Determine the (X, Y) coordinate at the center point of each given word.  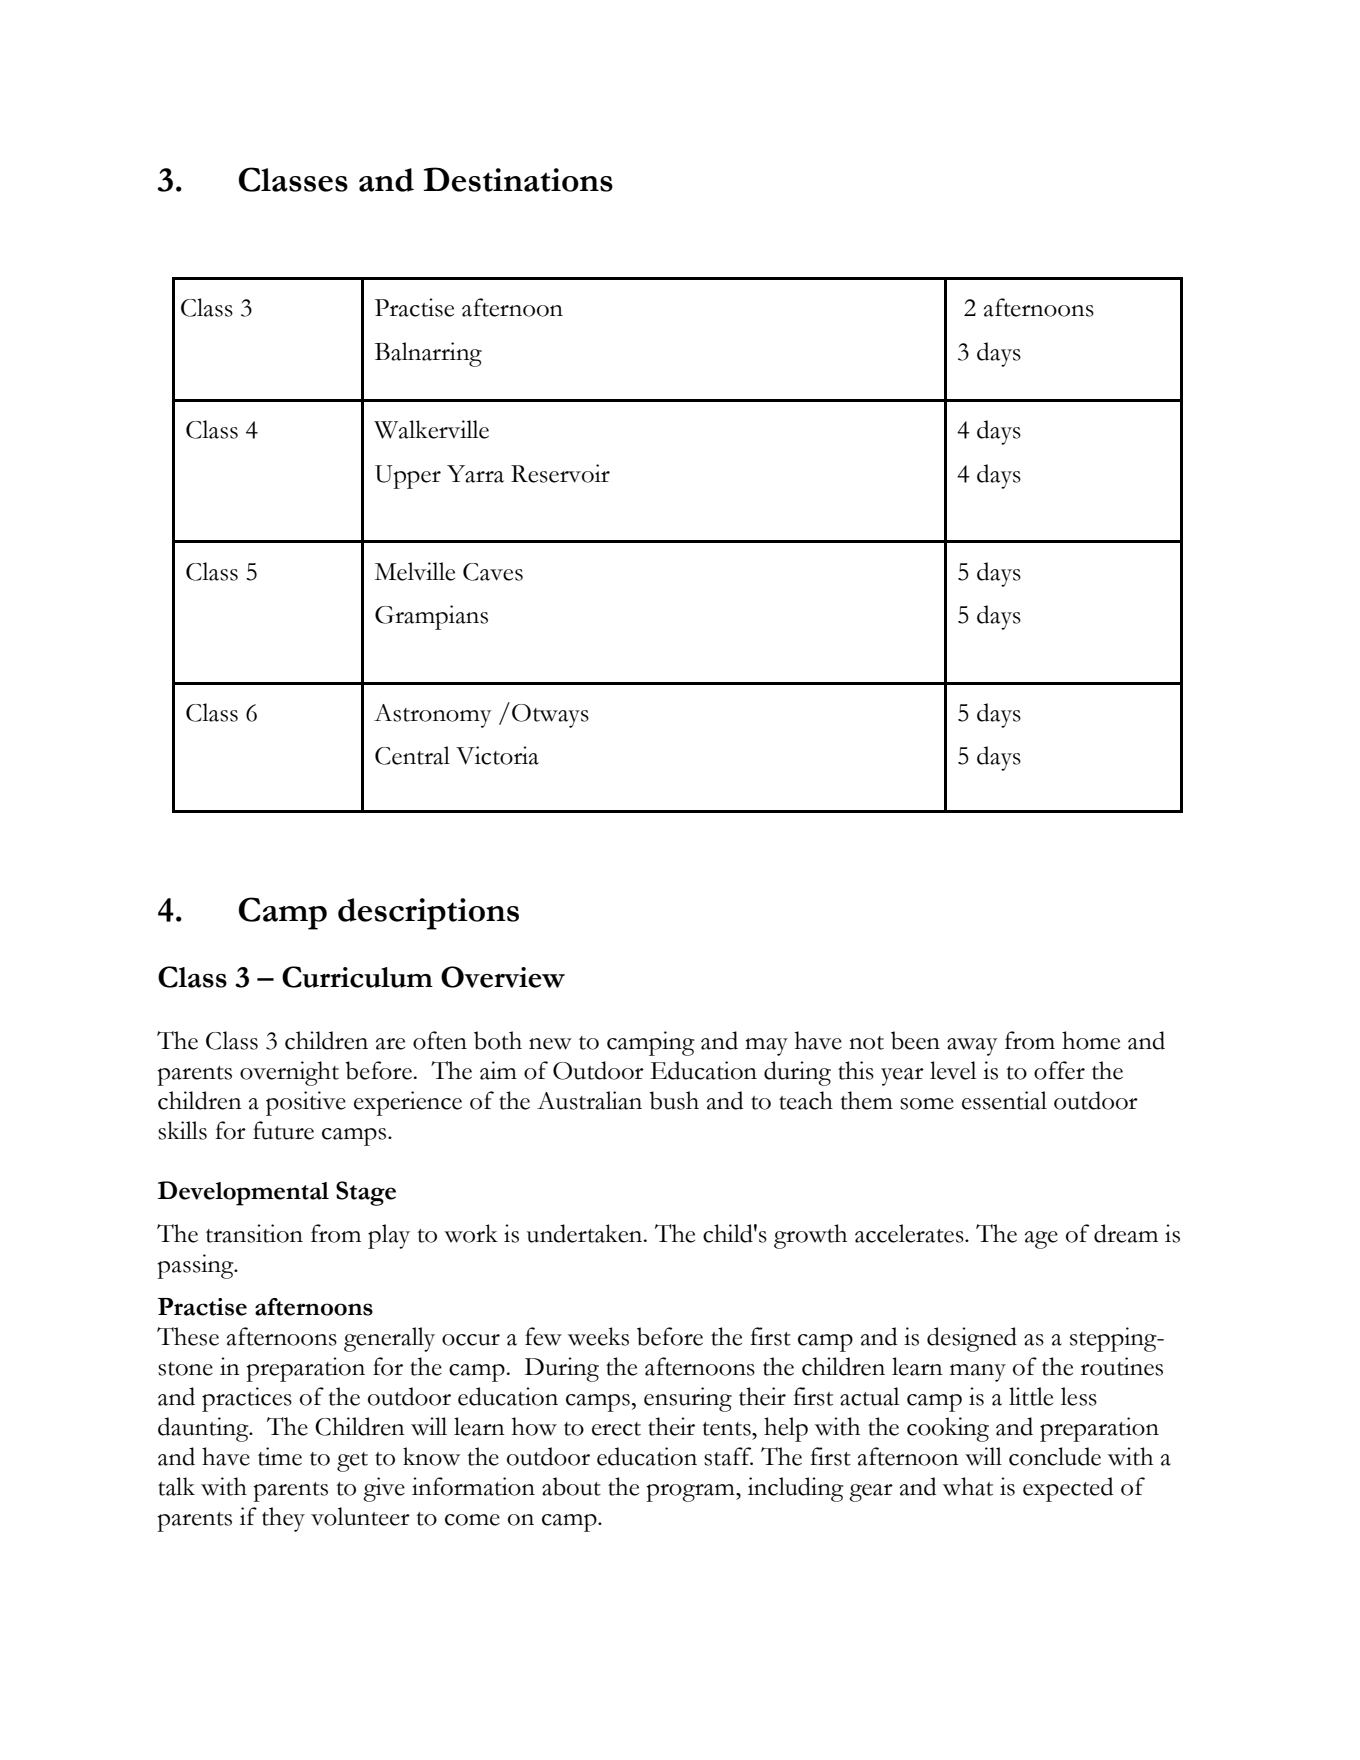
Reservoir (560, 473)
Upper (408, 477)
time (280, 1456)
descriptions (428, 914)
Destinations (518, 179)
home (1091, 1040)
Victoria (497, 755)
